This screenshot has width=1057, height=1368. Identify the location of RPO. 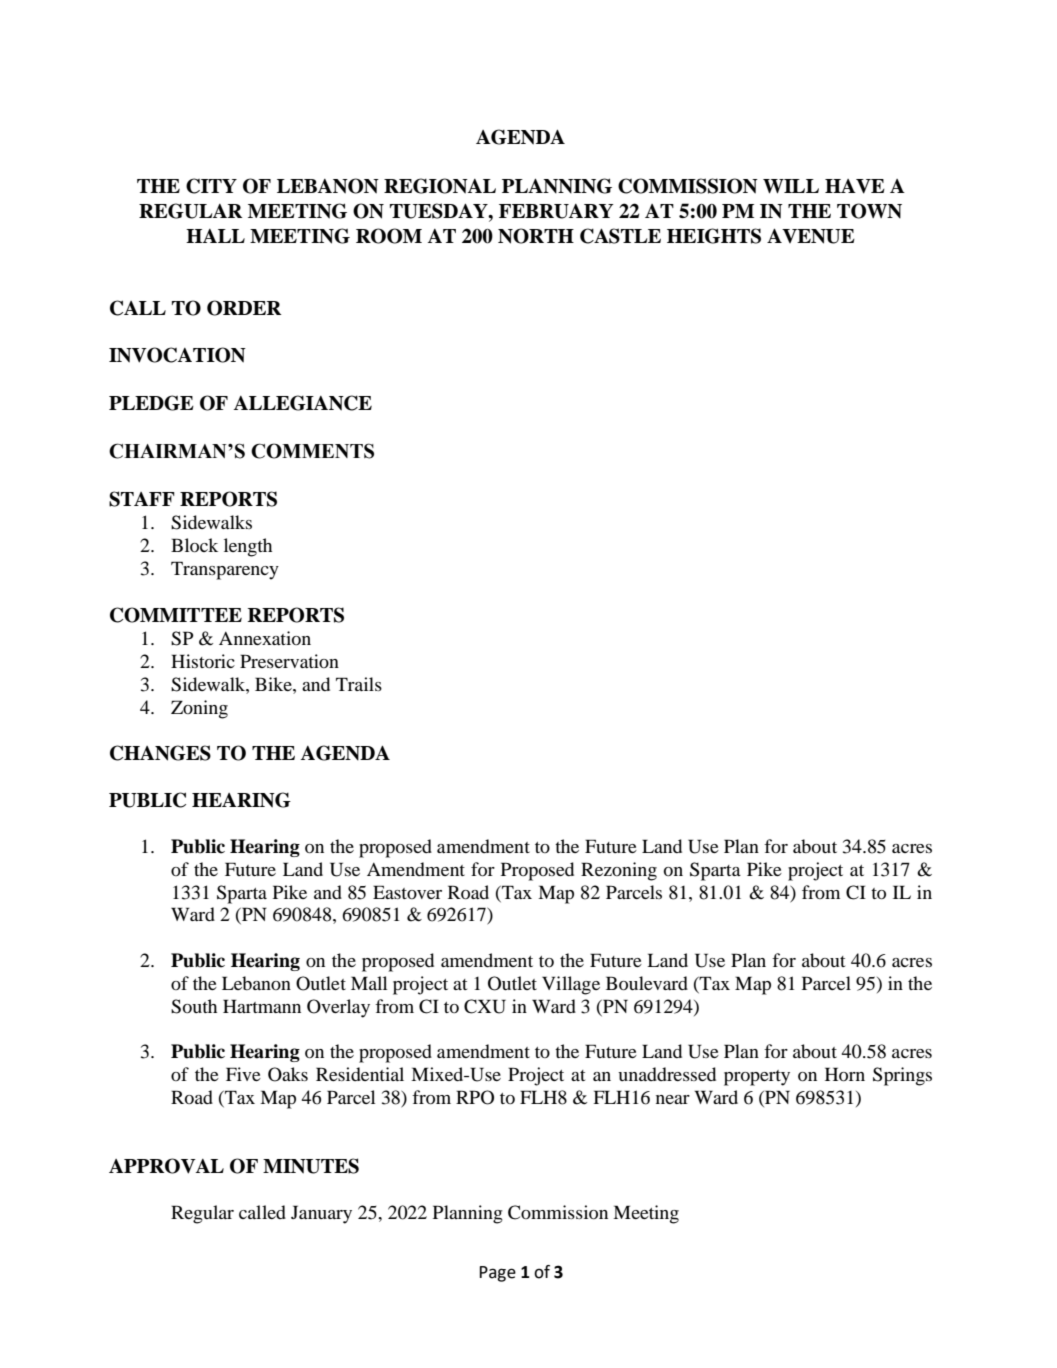
(475, 1097).
